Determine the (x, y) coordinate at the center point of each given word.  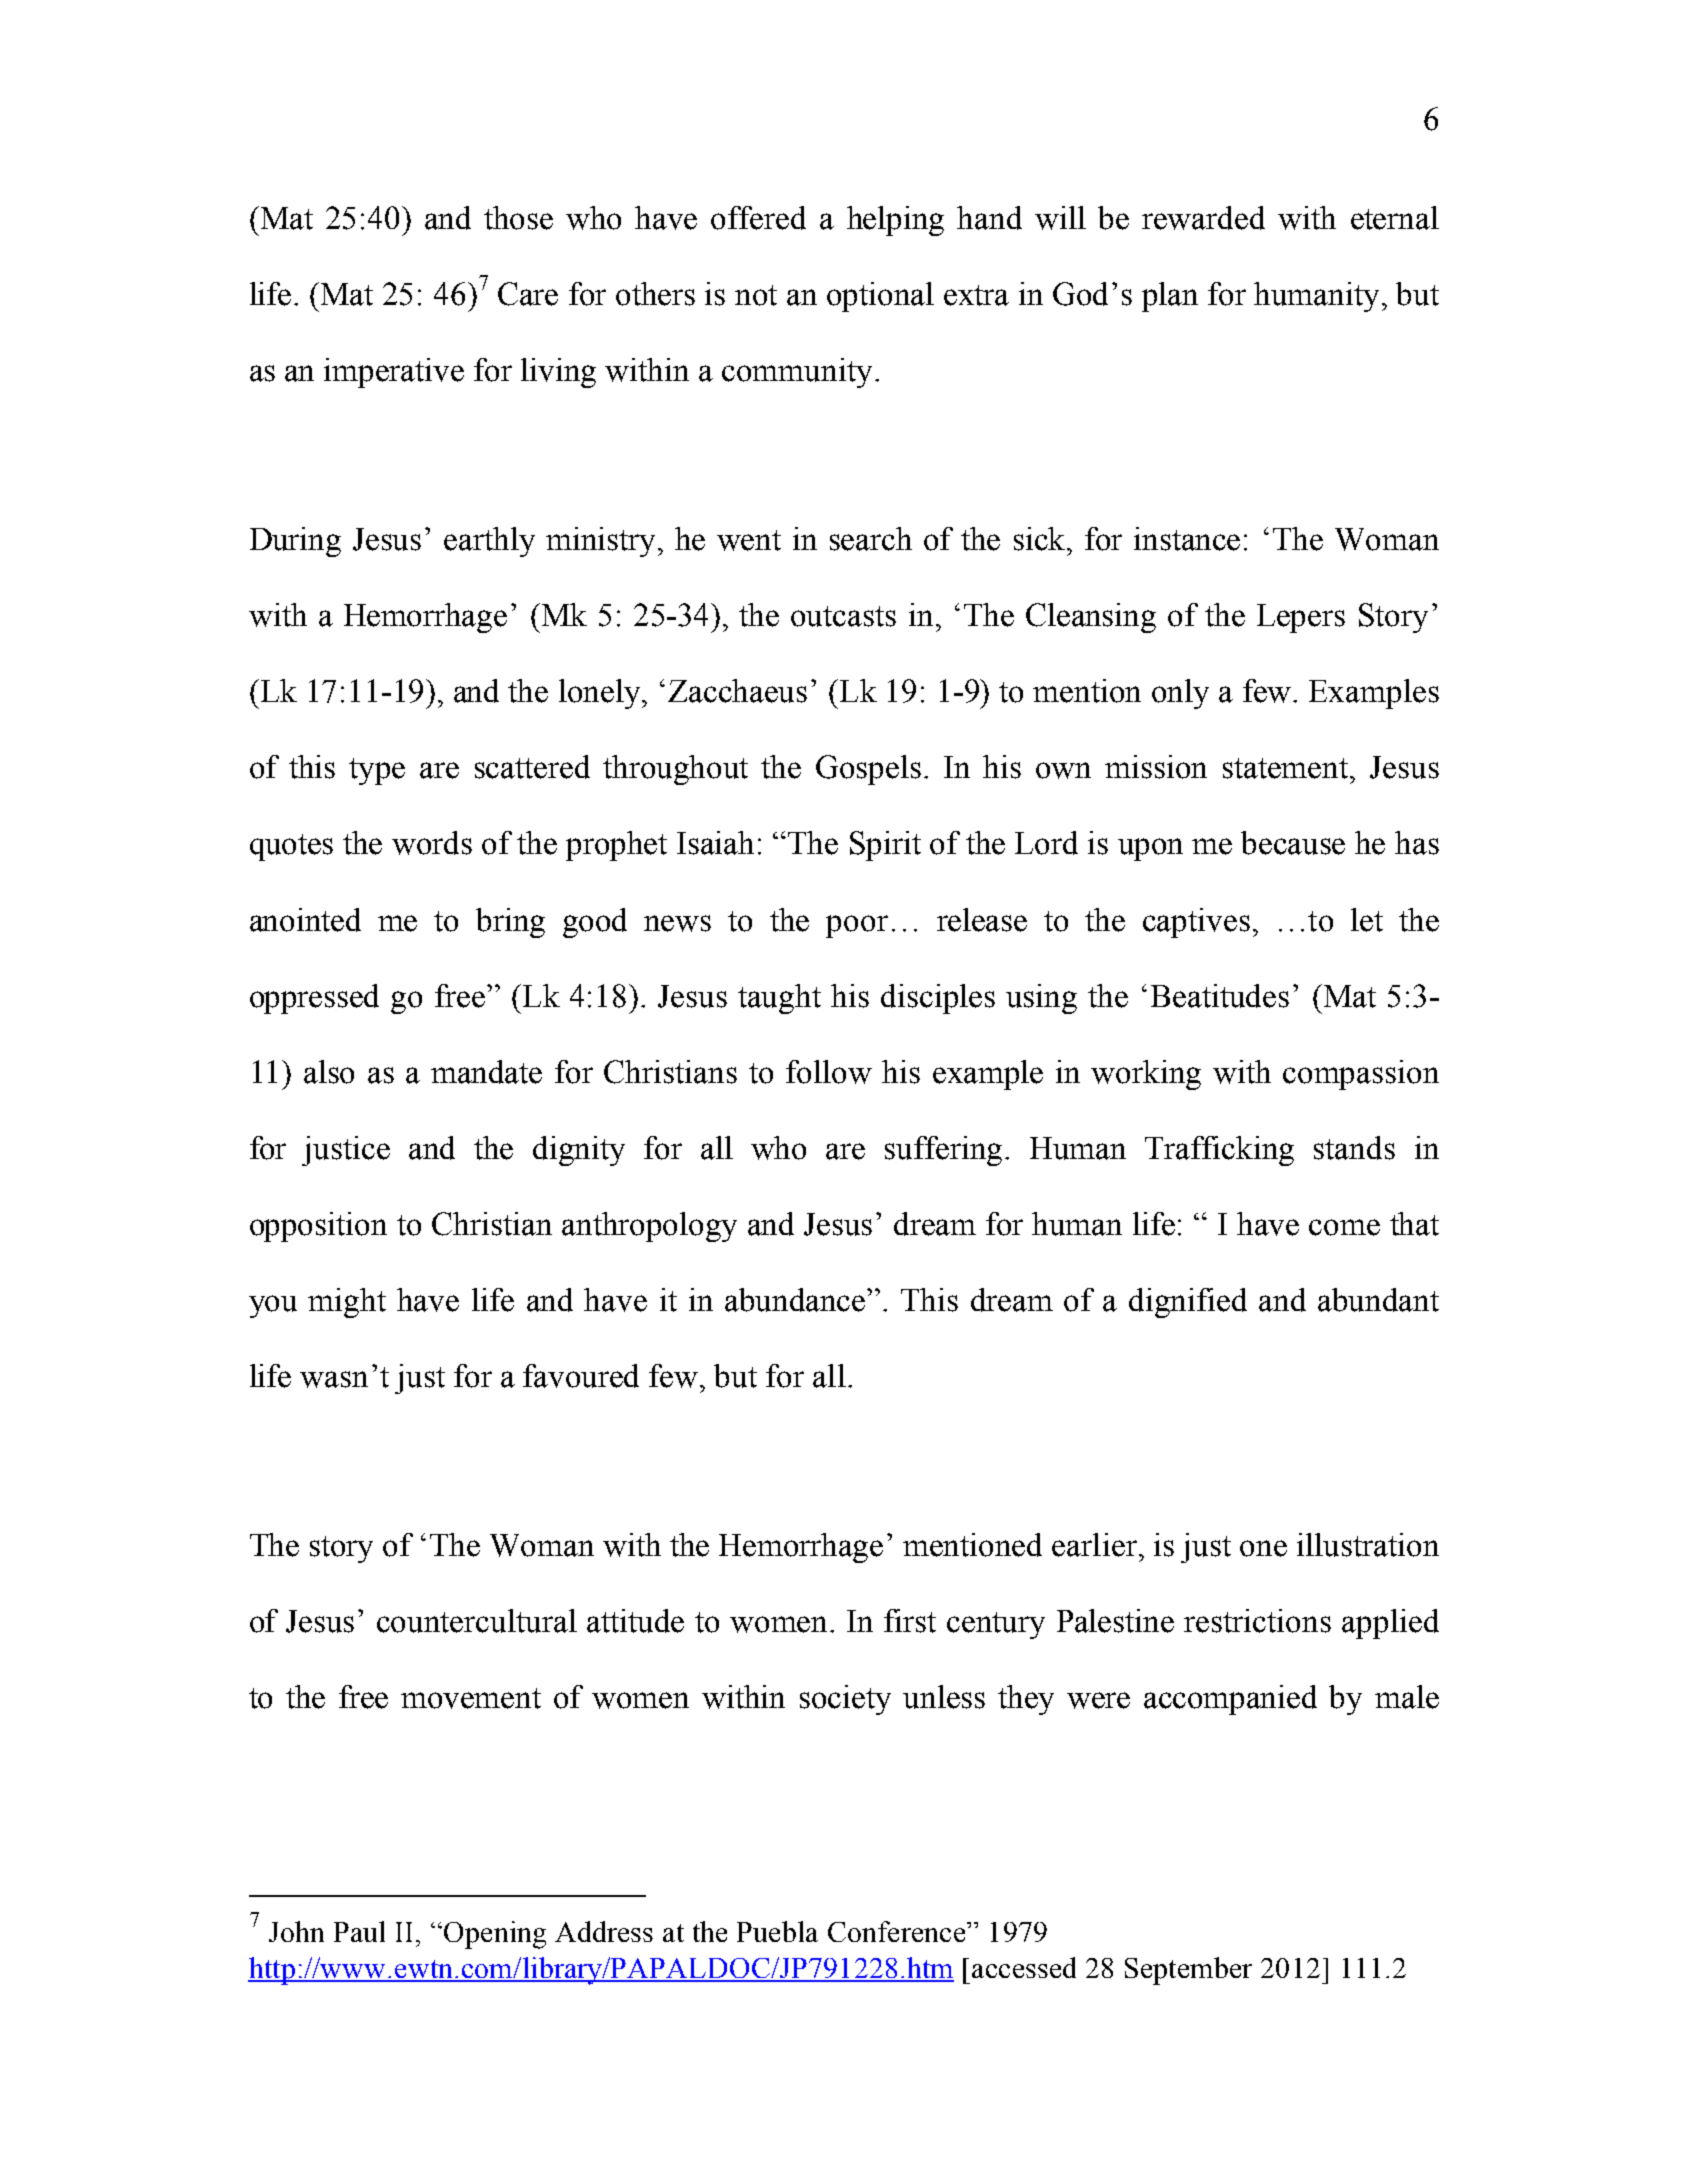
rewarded (1203, 218)
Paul (359, 1931)
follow (829, 1072)
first (910, 1621)
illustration (1368, 1545)
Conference (898, 1931)
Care (528, 294)
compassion (1361, 1075)
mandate (486, 1072)
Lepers (1301, 618)
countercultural (477, 1621)
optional (880, 297)
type (377, 771)
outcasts (843, 616)
